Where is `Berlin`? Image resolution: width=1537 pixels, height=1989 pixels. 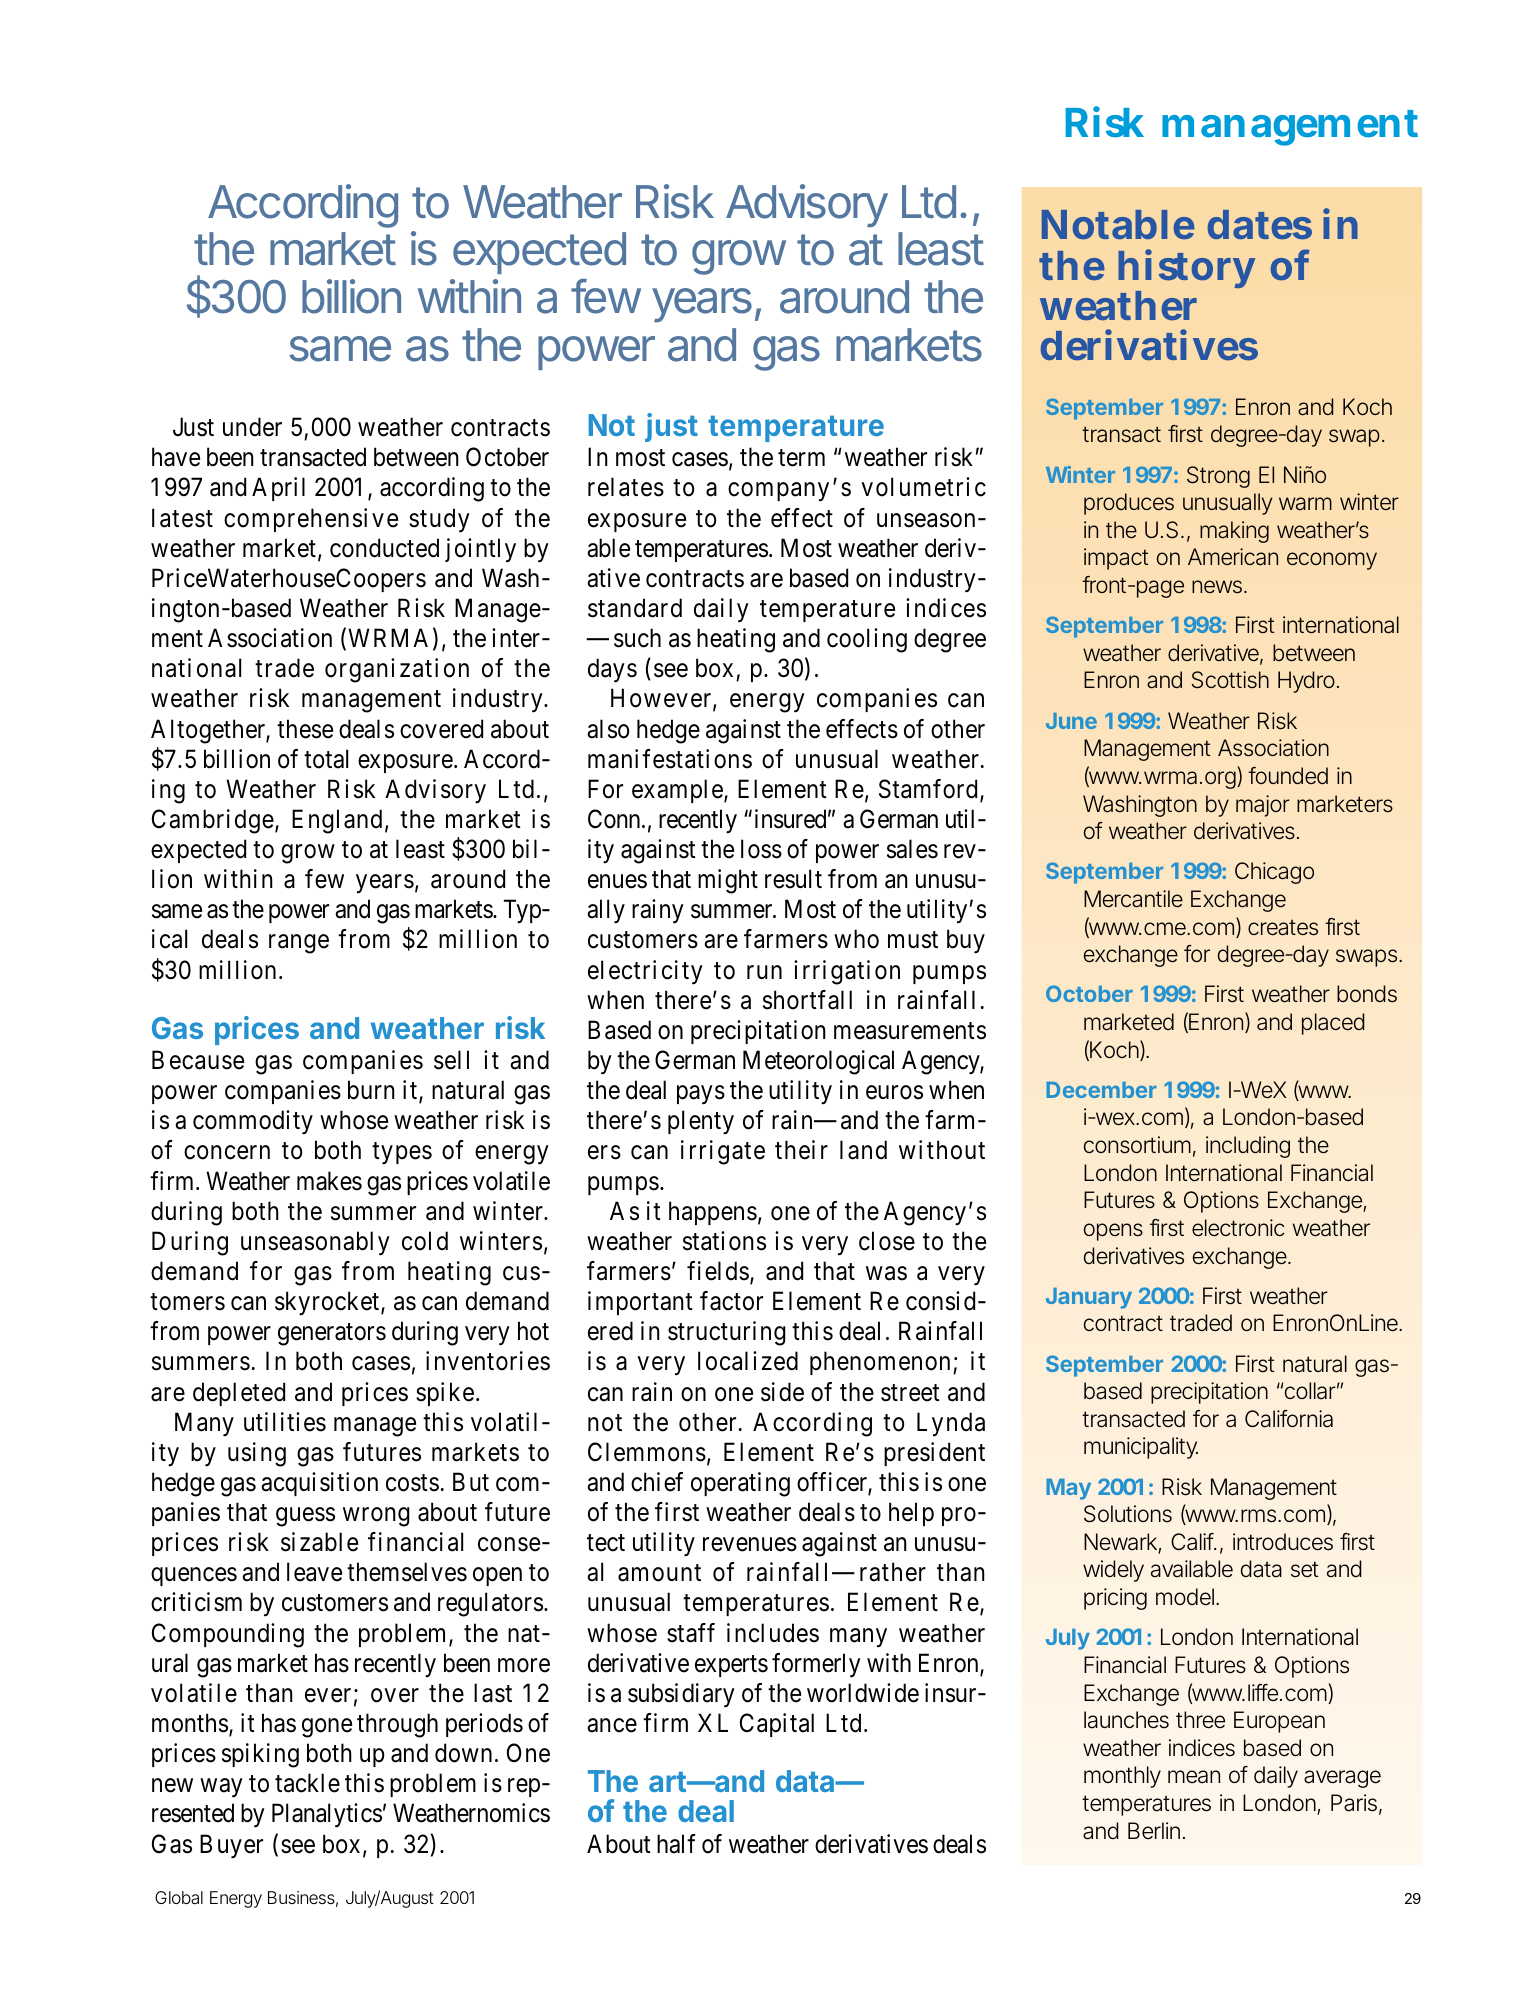 Berlin is located at coordinates (1156, 1831).
